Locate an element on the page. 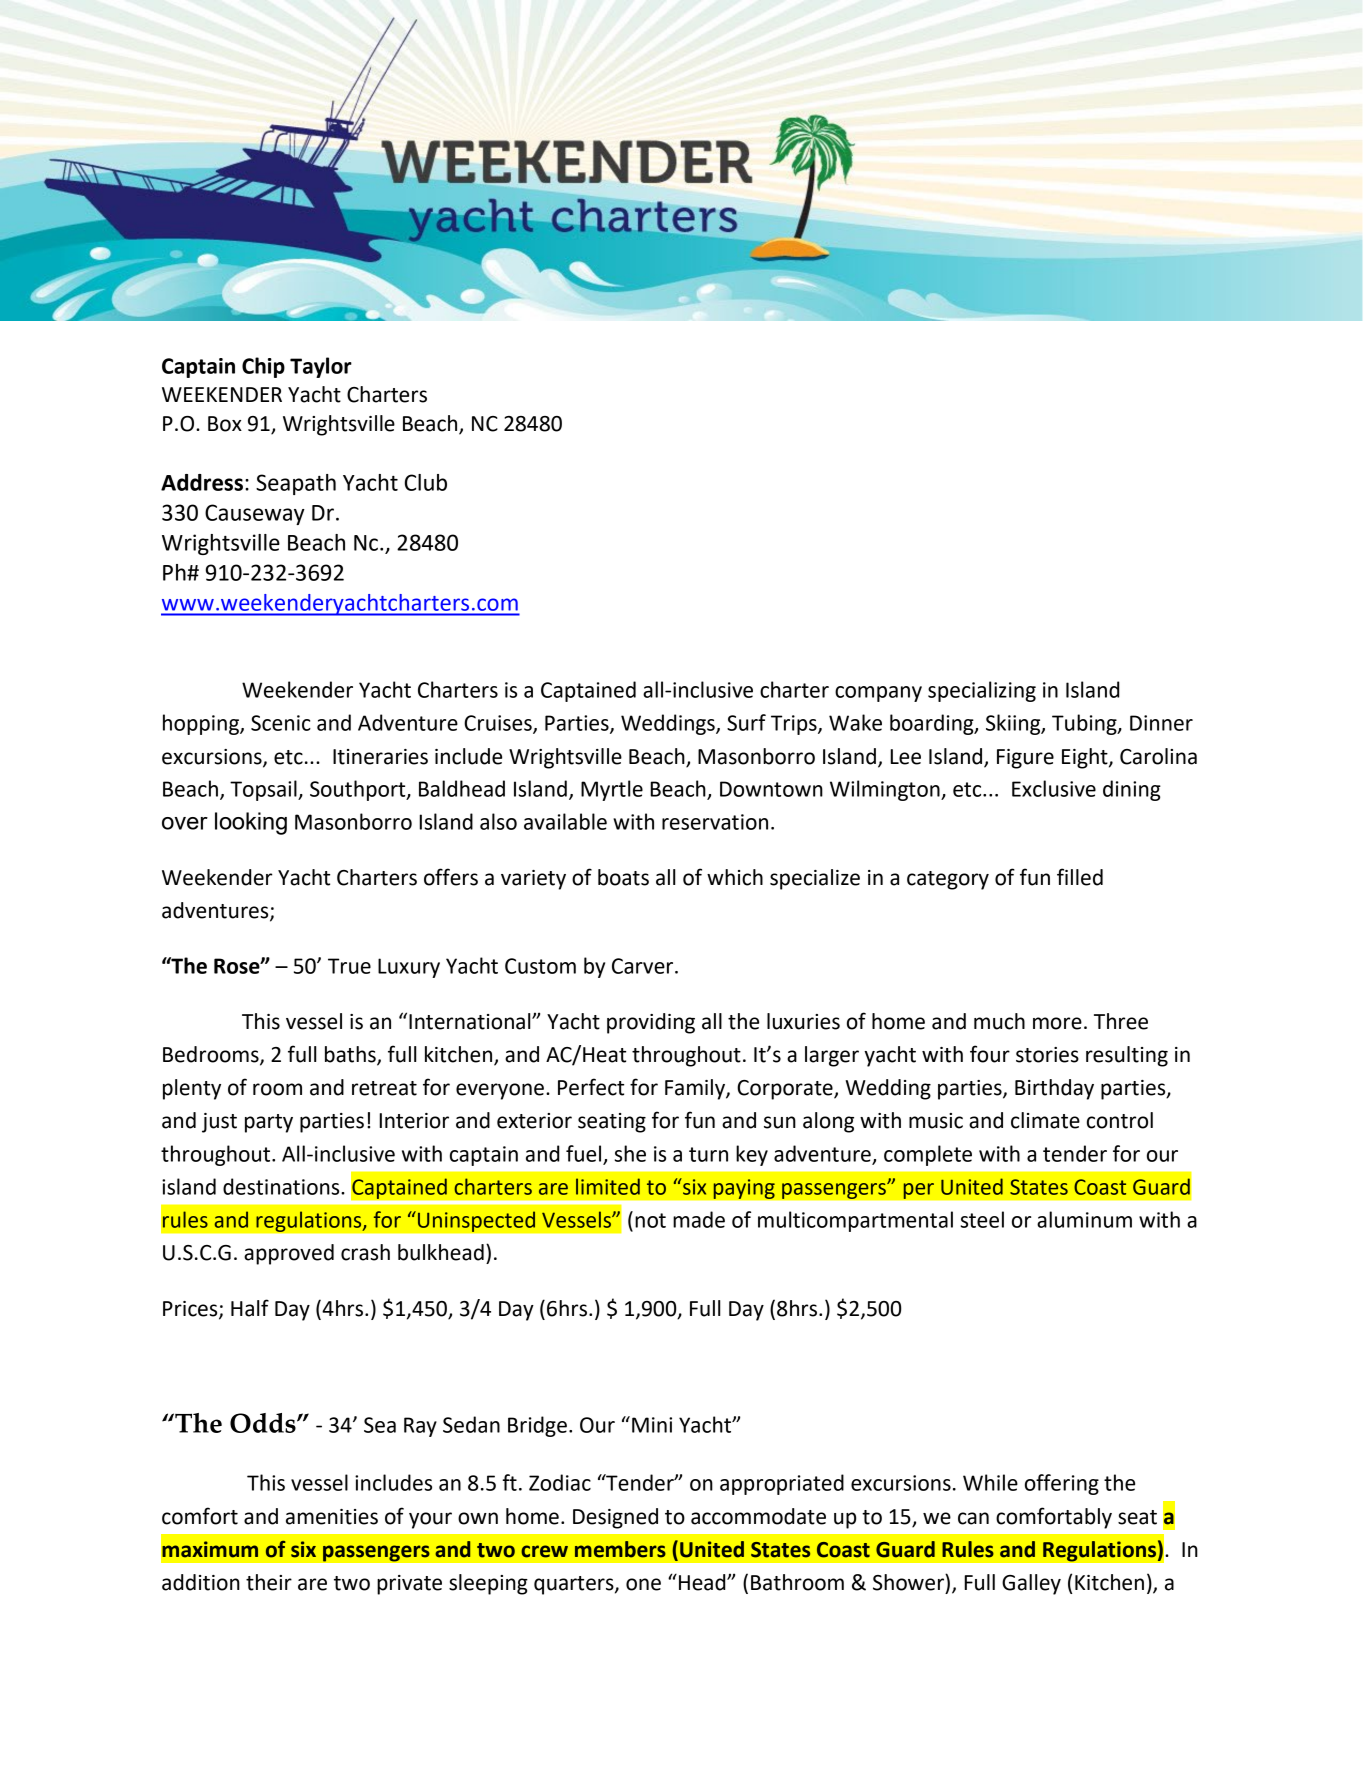  amenities is located at coordinates (332, 1517).
